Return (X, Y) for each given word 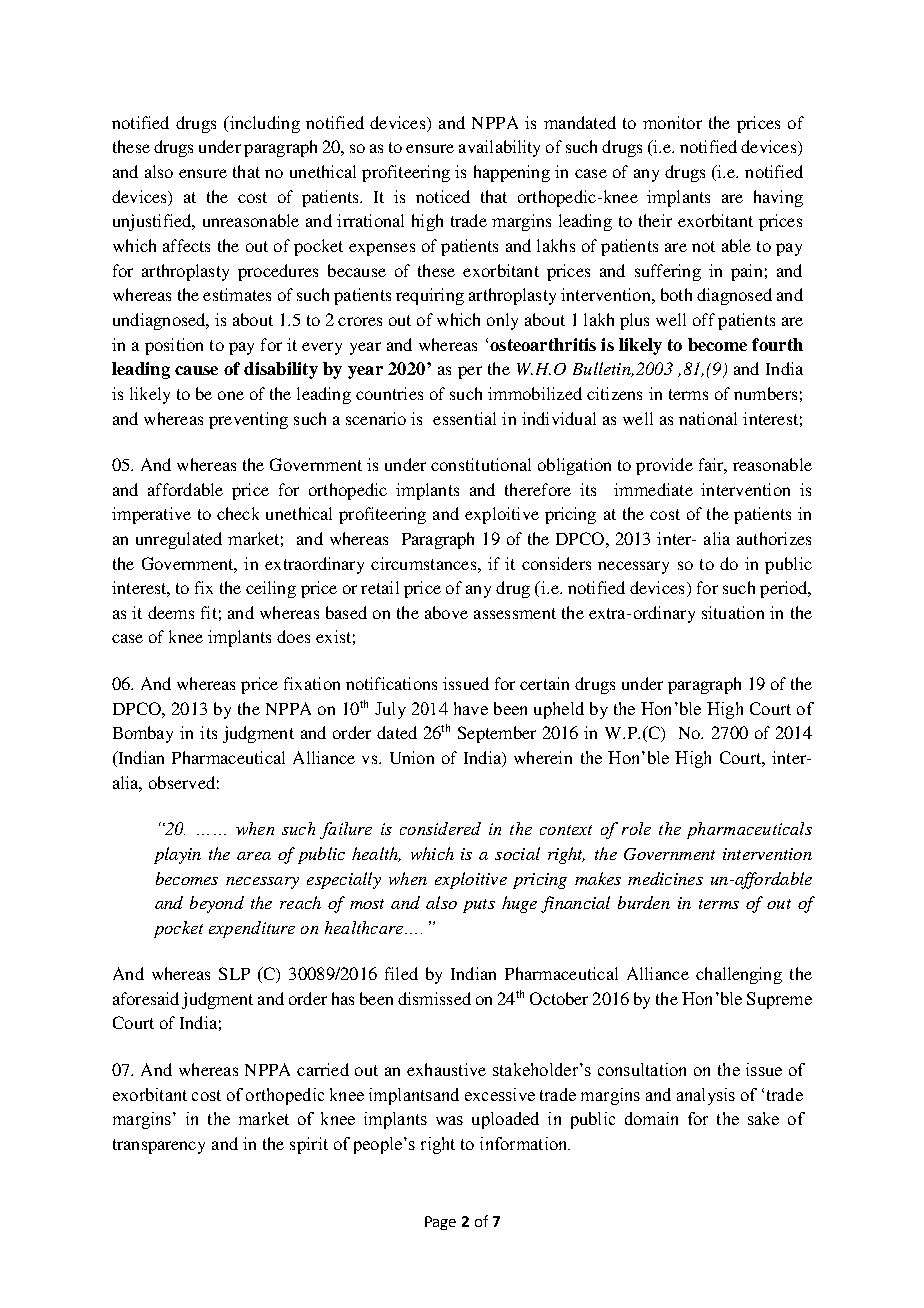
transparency (159, 1146)
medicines (665, 878)
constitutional (481, 464)
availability (499, 148)
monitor (672, 122)
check (238, 513)
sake (763, 1118)
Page (440, 1223)
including (263, 124)
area (254, 856)
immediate (653, 489)
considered (440, 828)
